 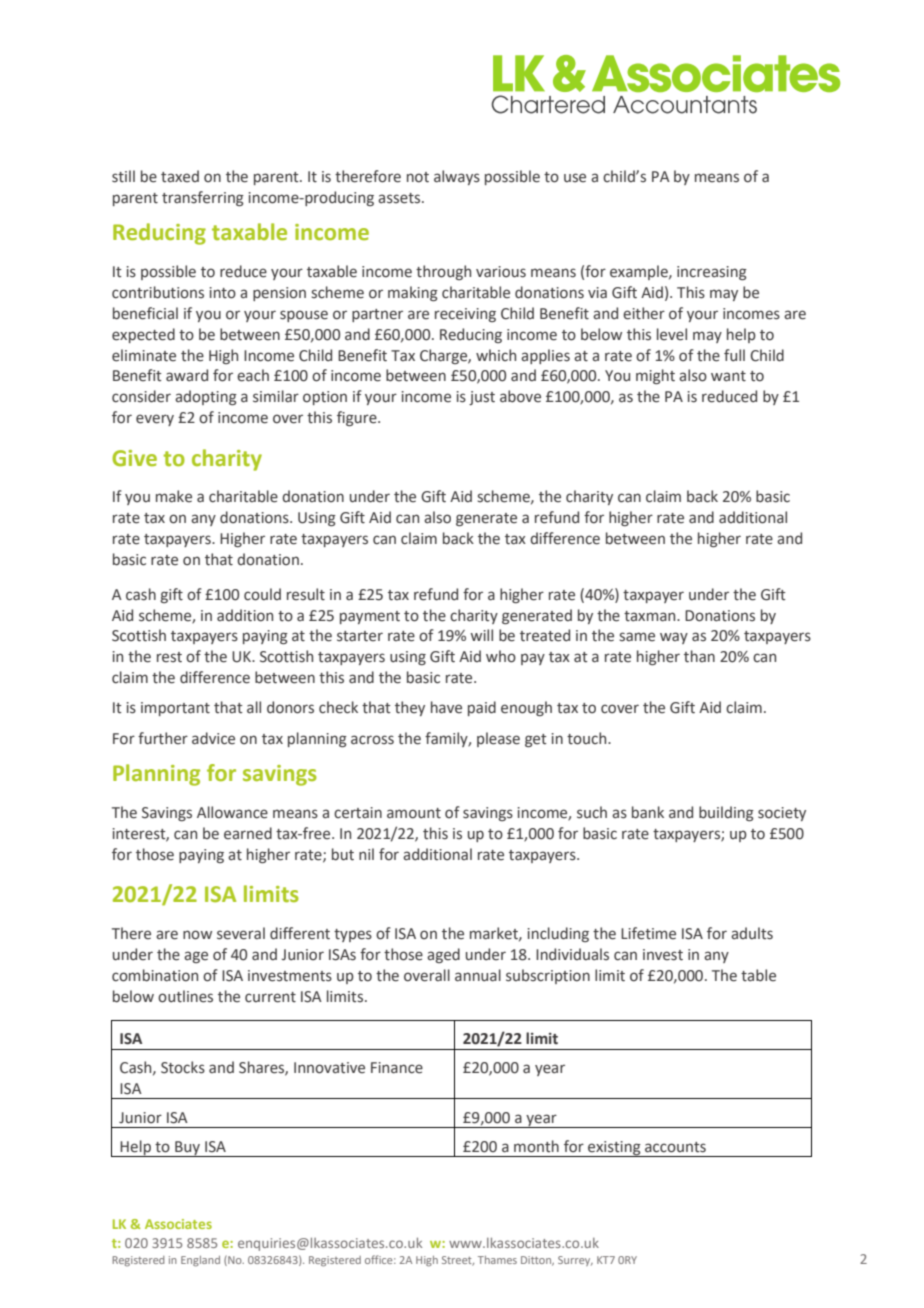 I want to click on make, so click(x=174, y=496).
